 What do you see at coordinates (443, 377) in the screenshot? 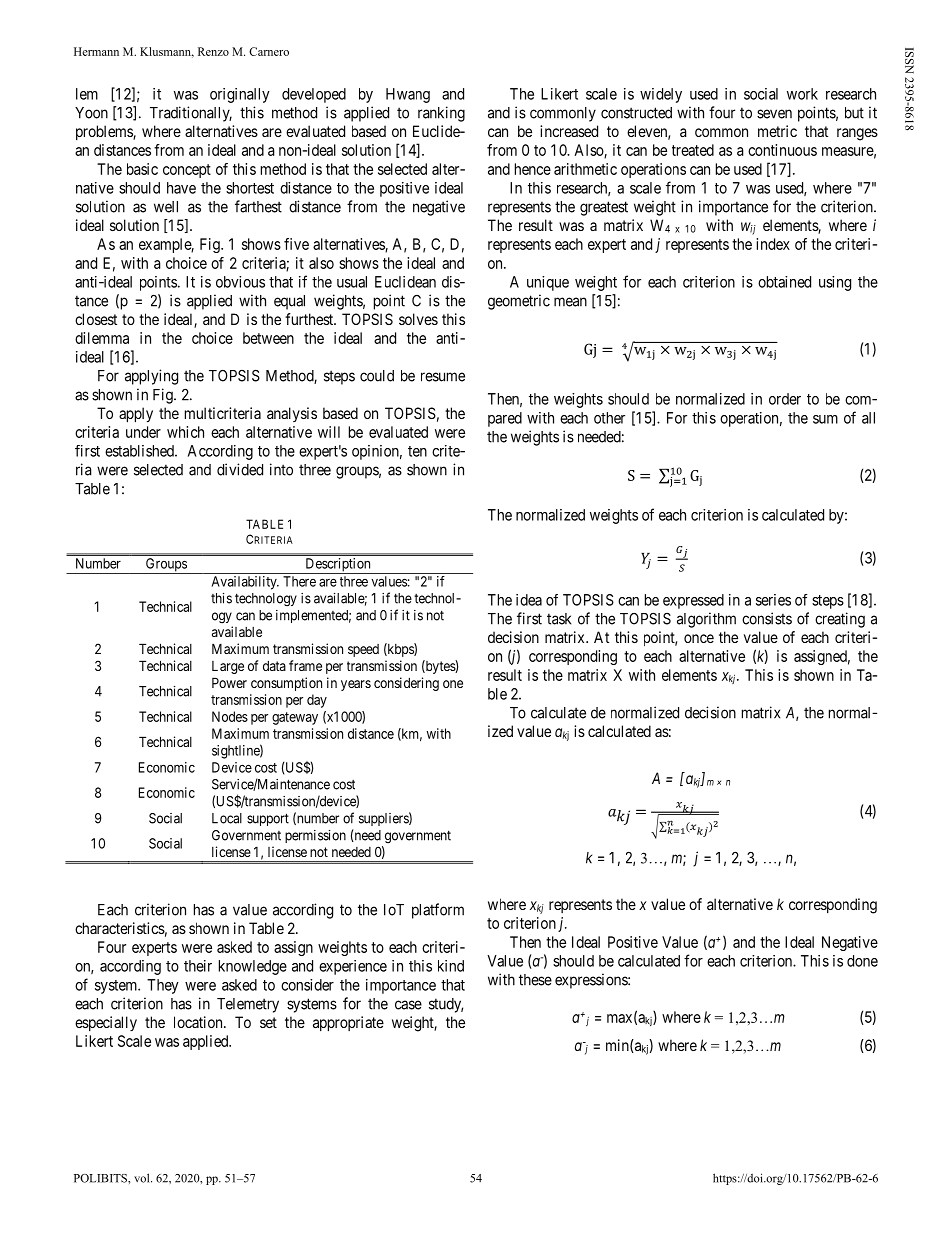
I see `resume` at bounding box center [443, 377].
